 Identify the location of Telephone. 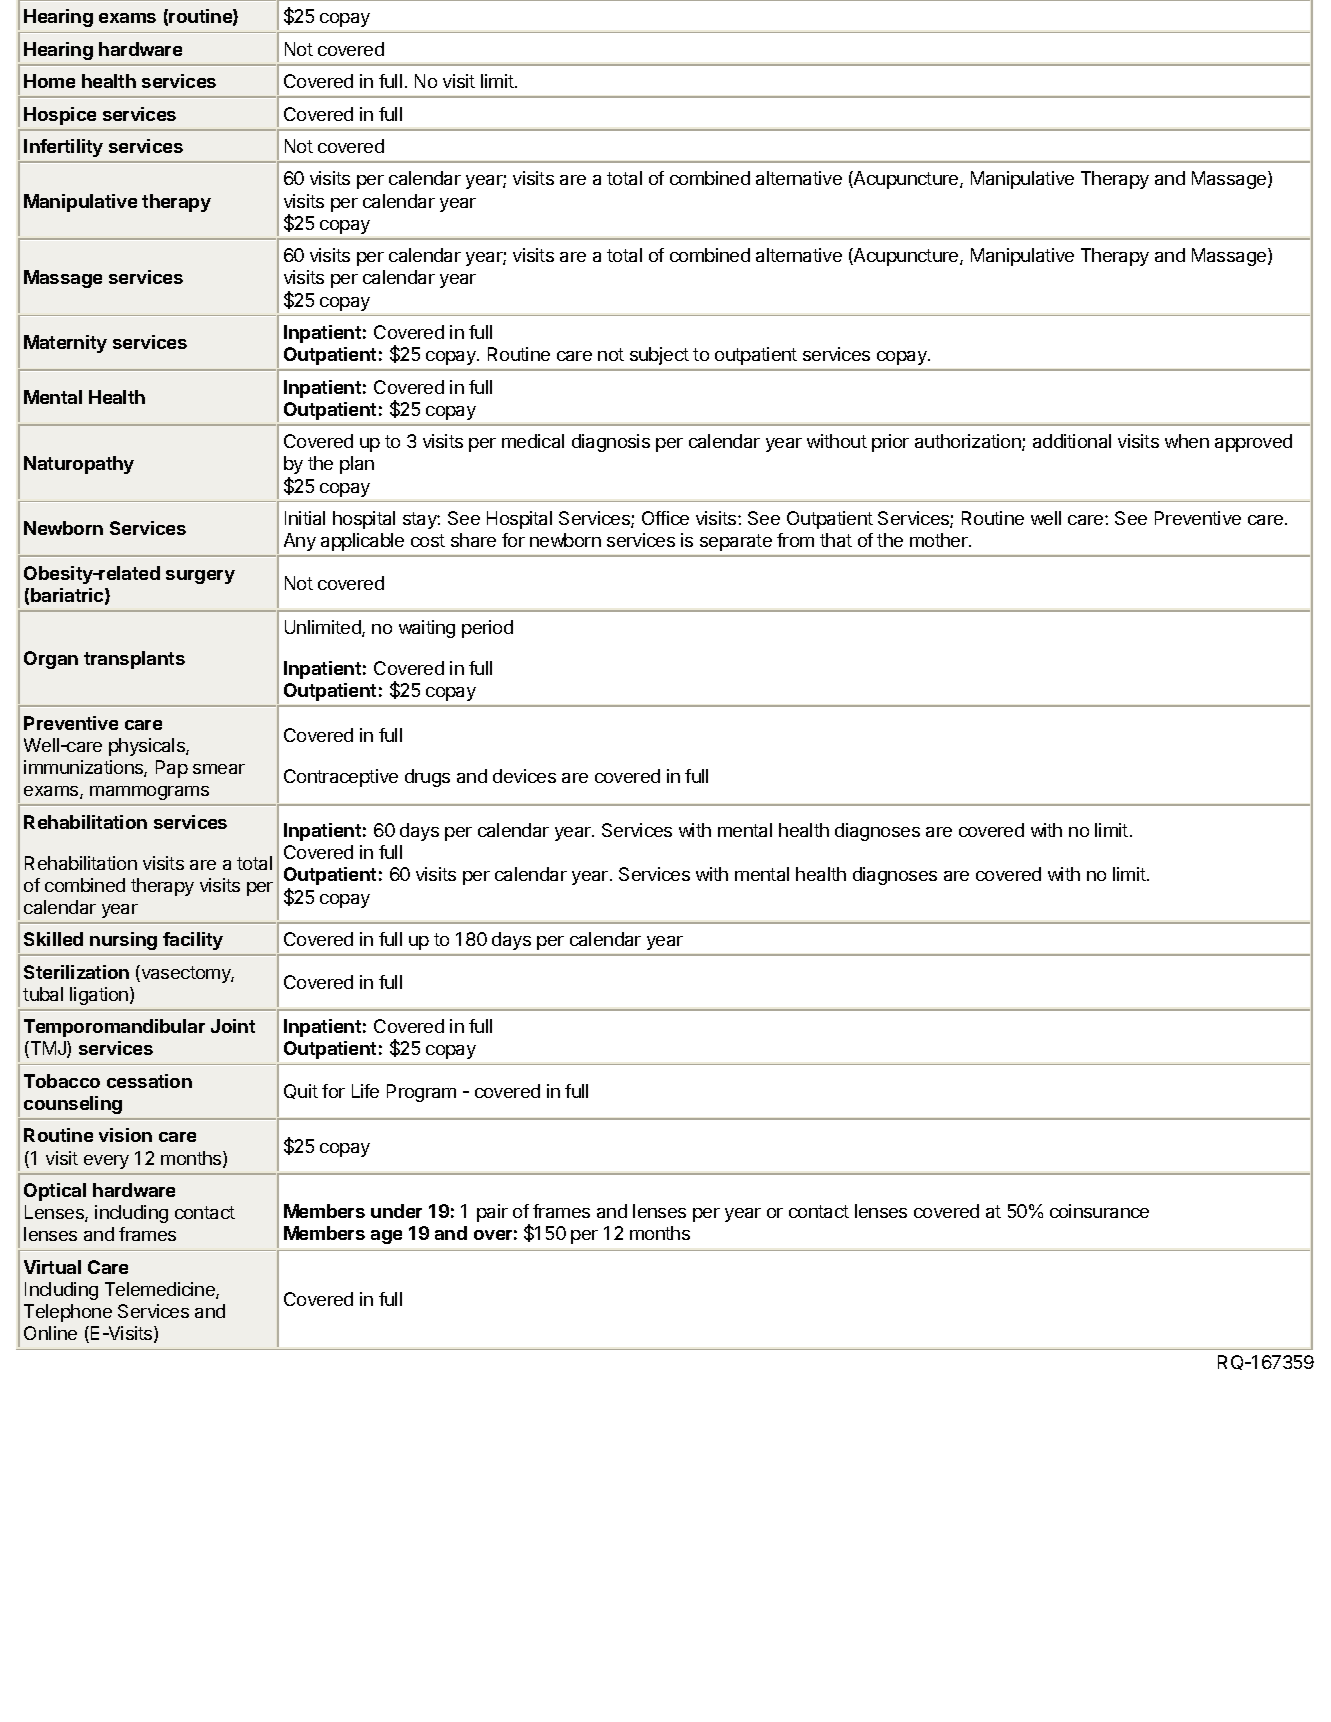
(68, 1313).
